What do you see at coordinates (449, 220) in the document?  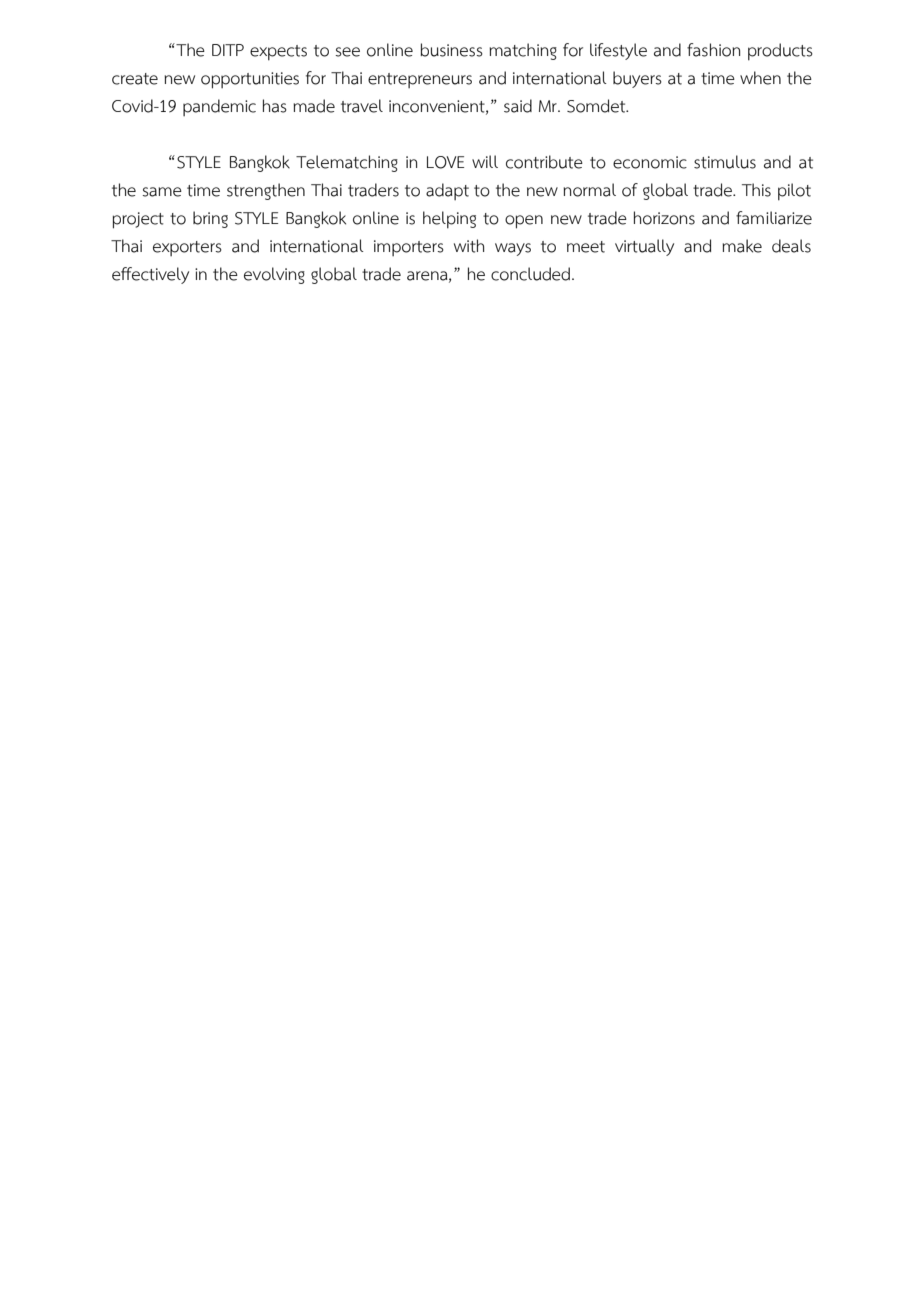 I see `helping` at bounding box center [449, 220].
